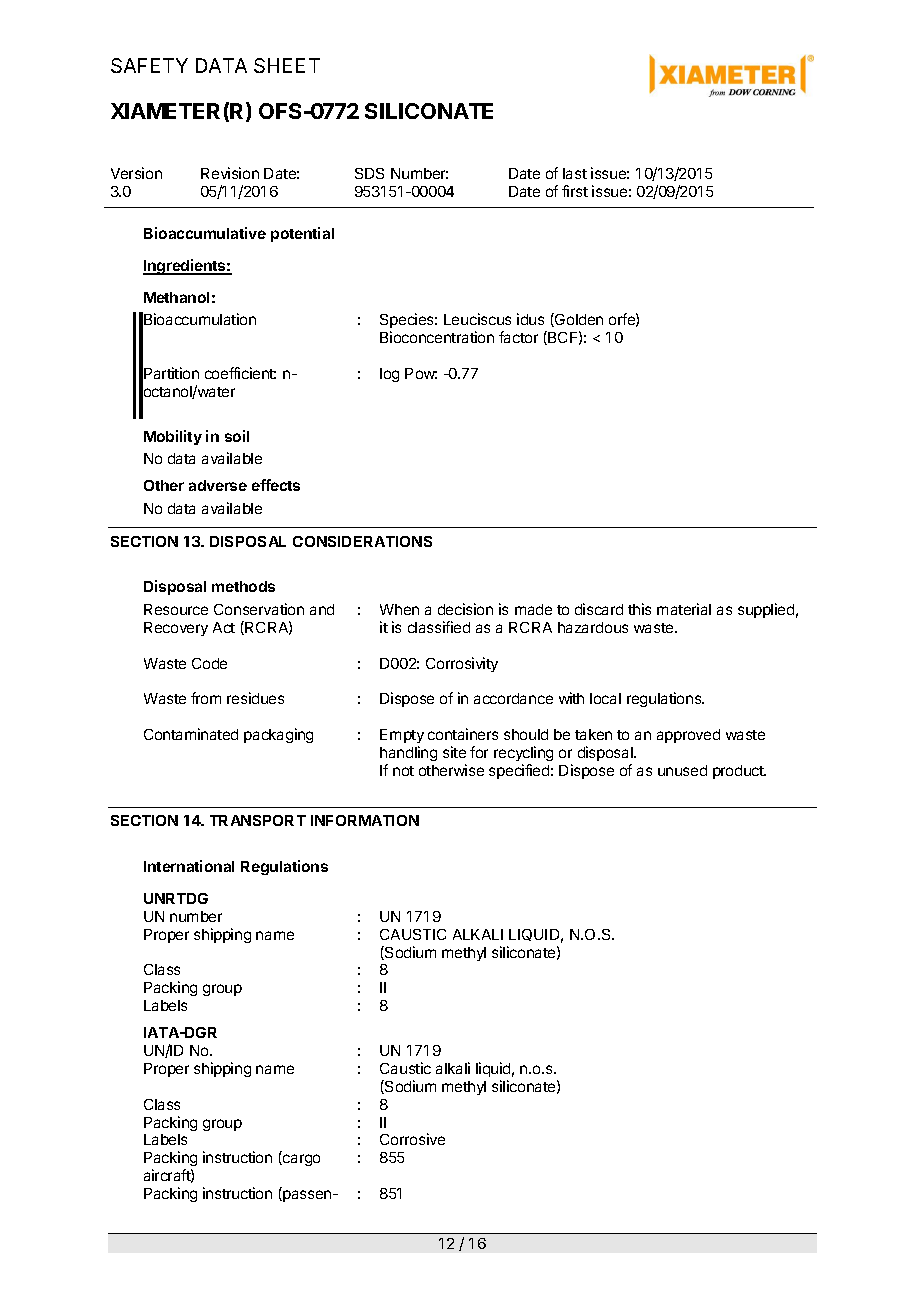 Image resolution: width=924 pixels, height=1308 pixels. What do you see at coordinates (369, 173) in the page?
I see `SDS` at bounding box center [369, 173].
